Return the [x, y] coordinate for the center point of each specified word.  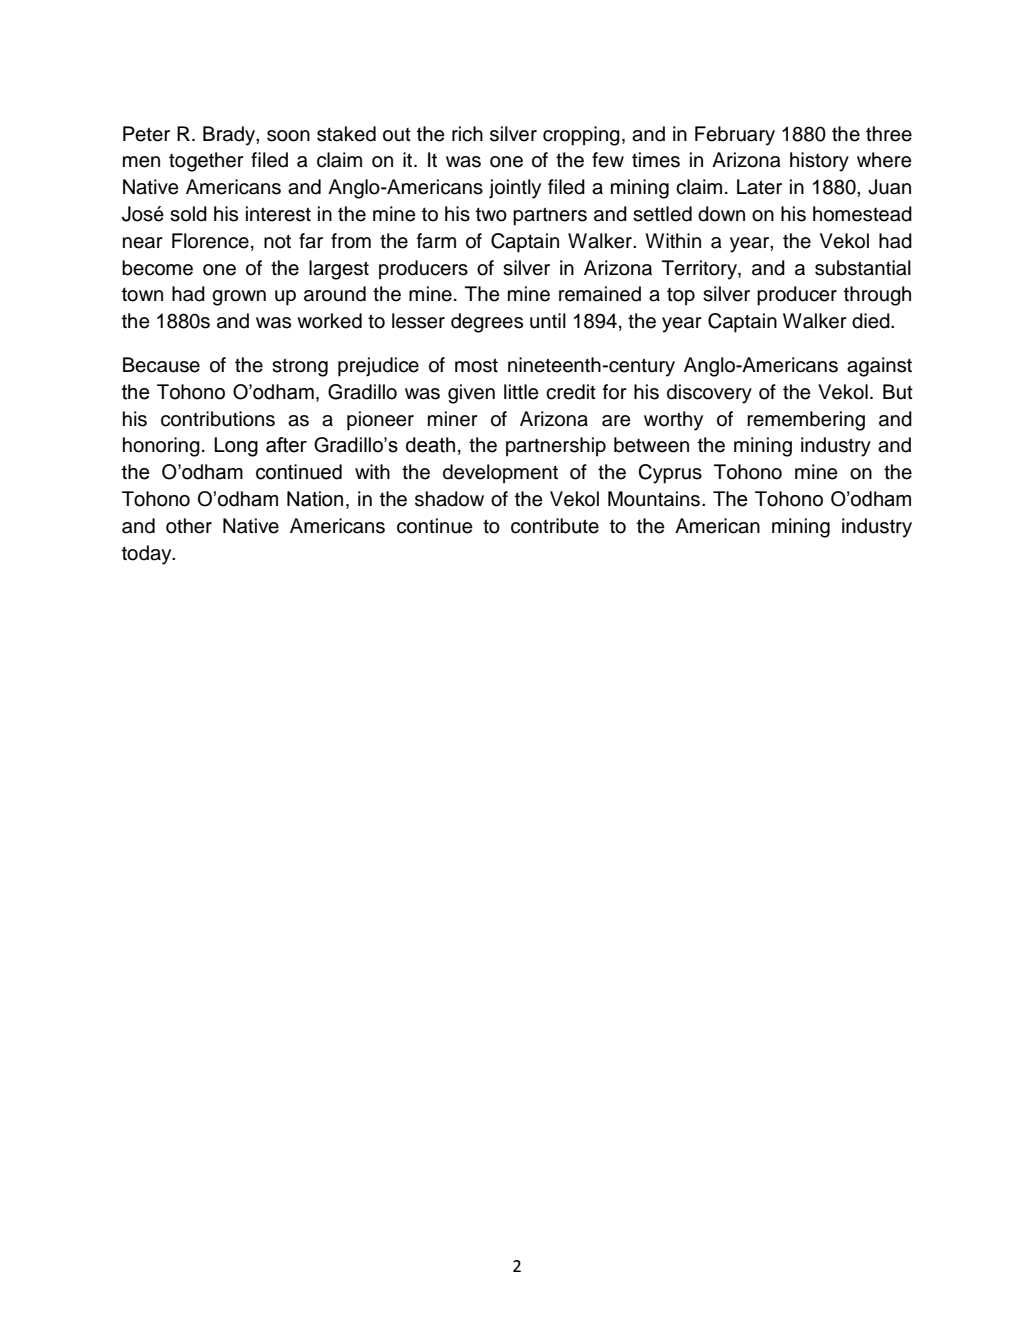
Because [161, 365]
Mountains [654, 499]
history [819, 162]
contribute [555, 526]
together [206, 162]
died [872, 321]
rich [467, 134]
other [189, 526]
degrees [487, 323]
